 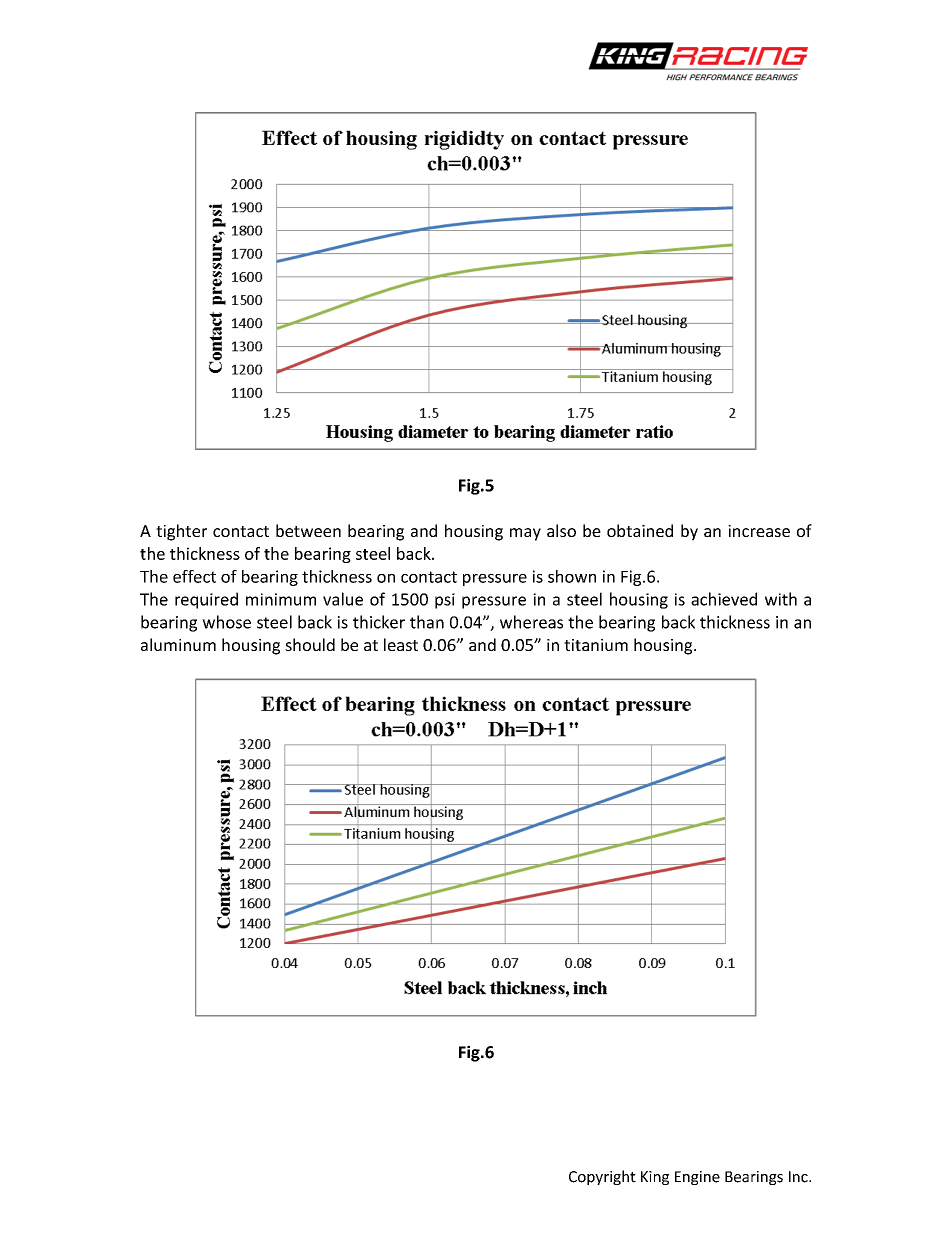 I want to click on may, so click(x=525, y=534).
